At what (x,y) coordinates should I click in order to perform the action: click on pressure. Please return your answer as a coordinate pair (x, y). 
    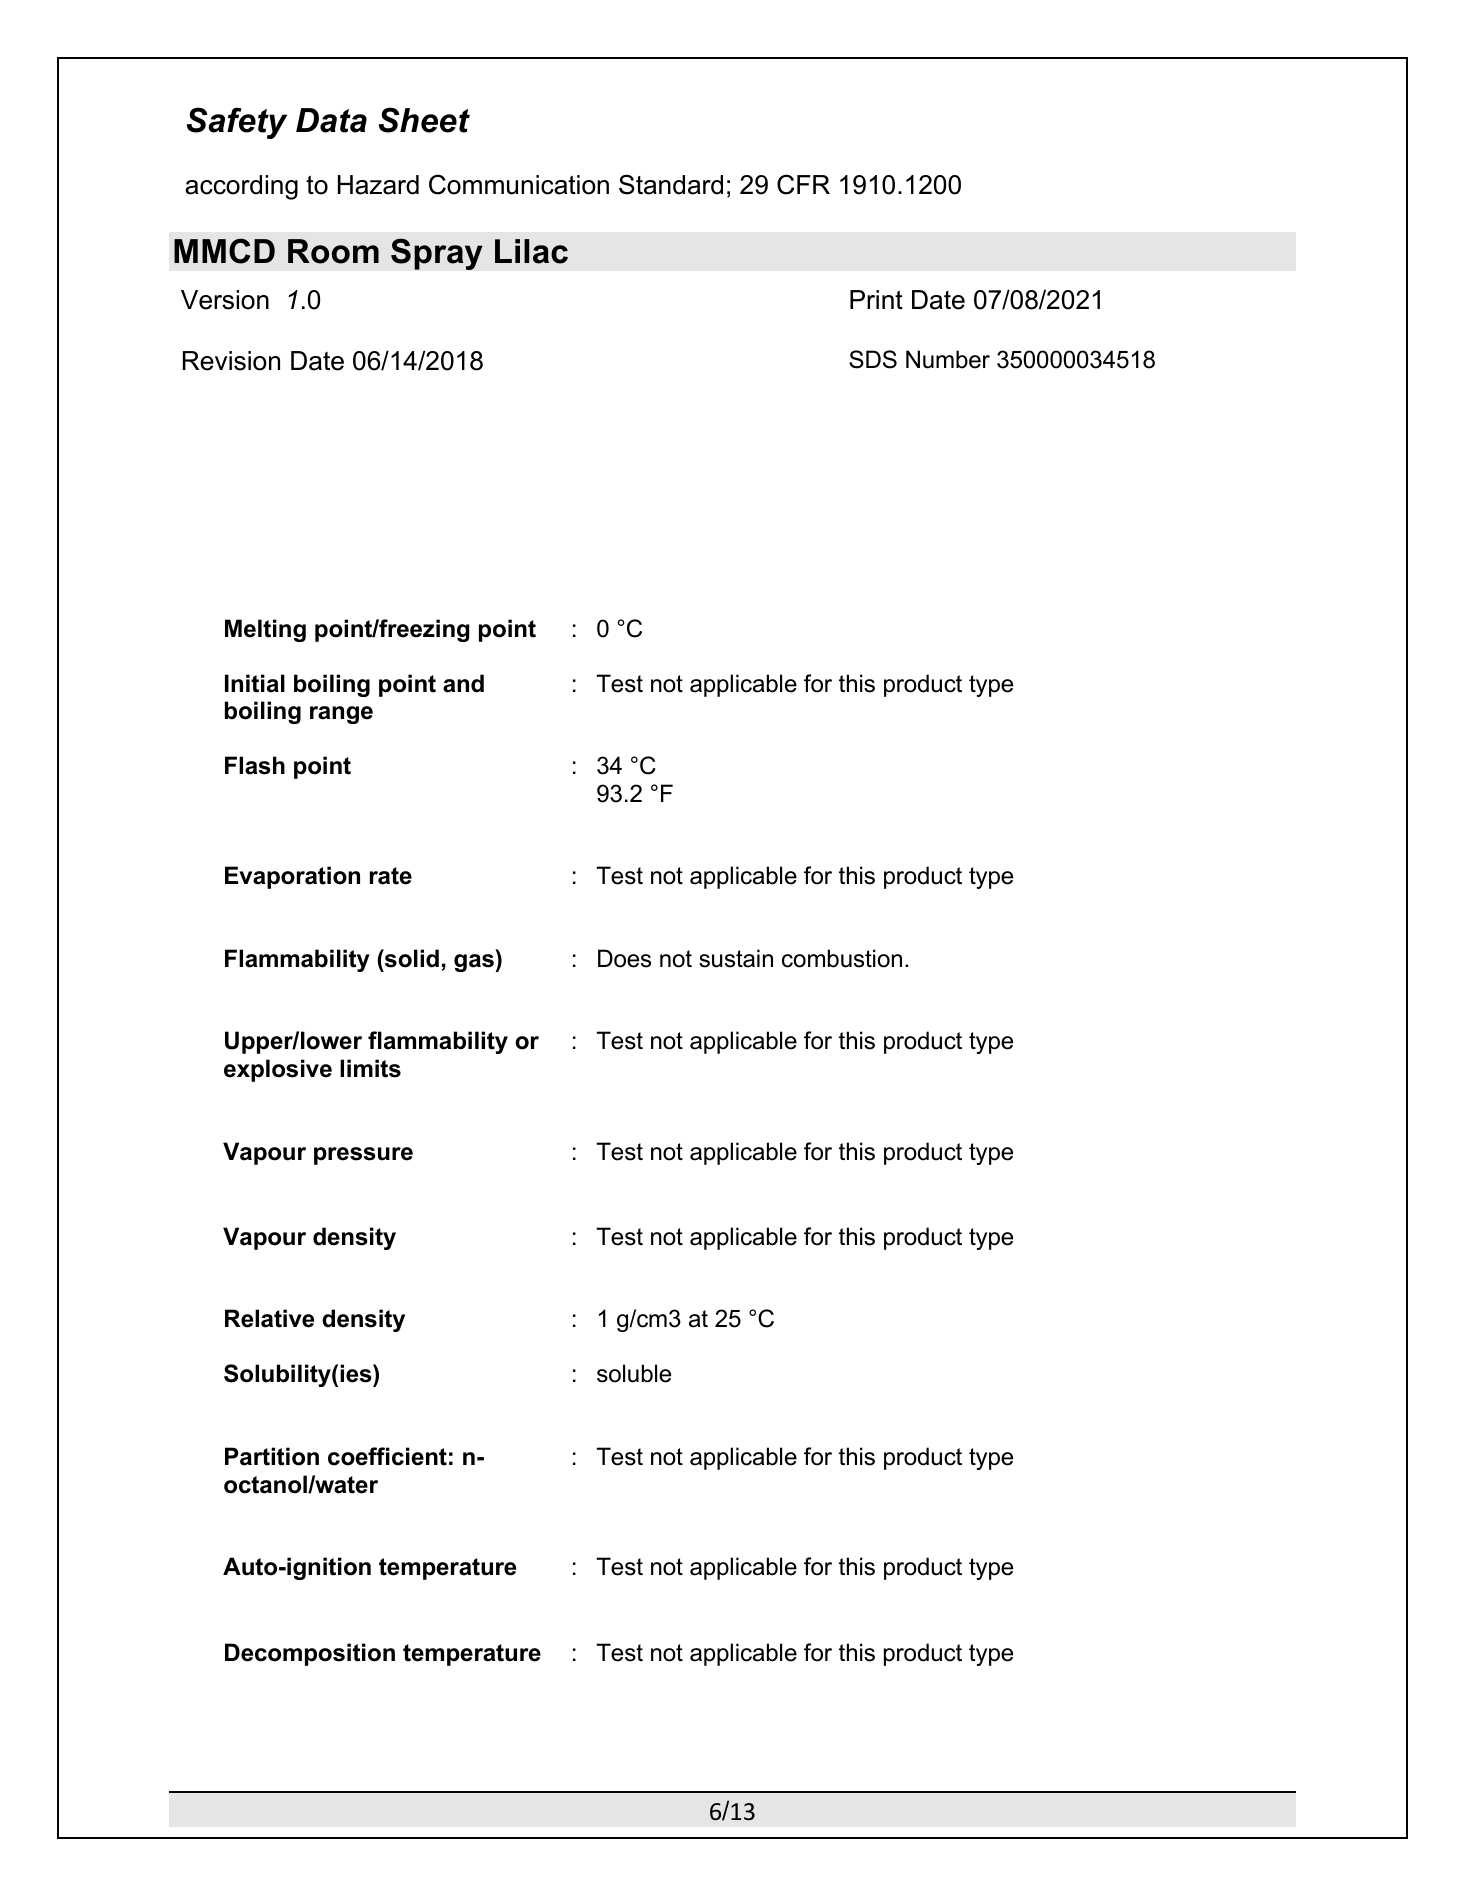
    Looking at the image, I should click on (363, 1156).
